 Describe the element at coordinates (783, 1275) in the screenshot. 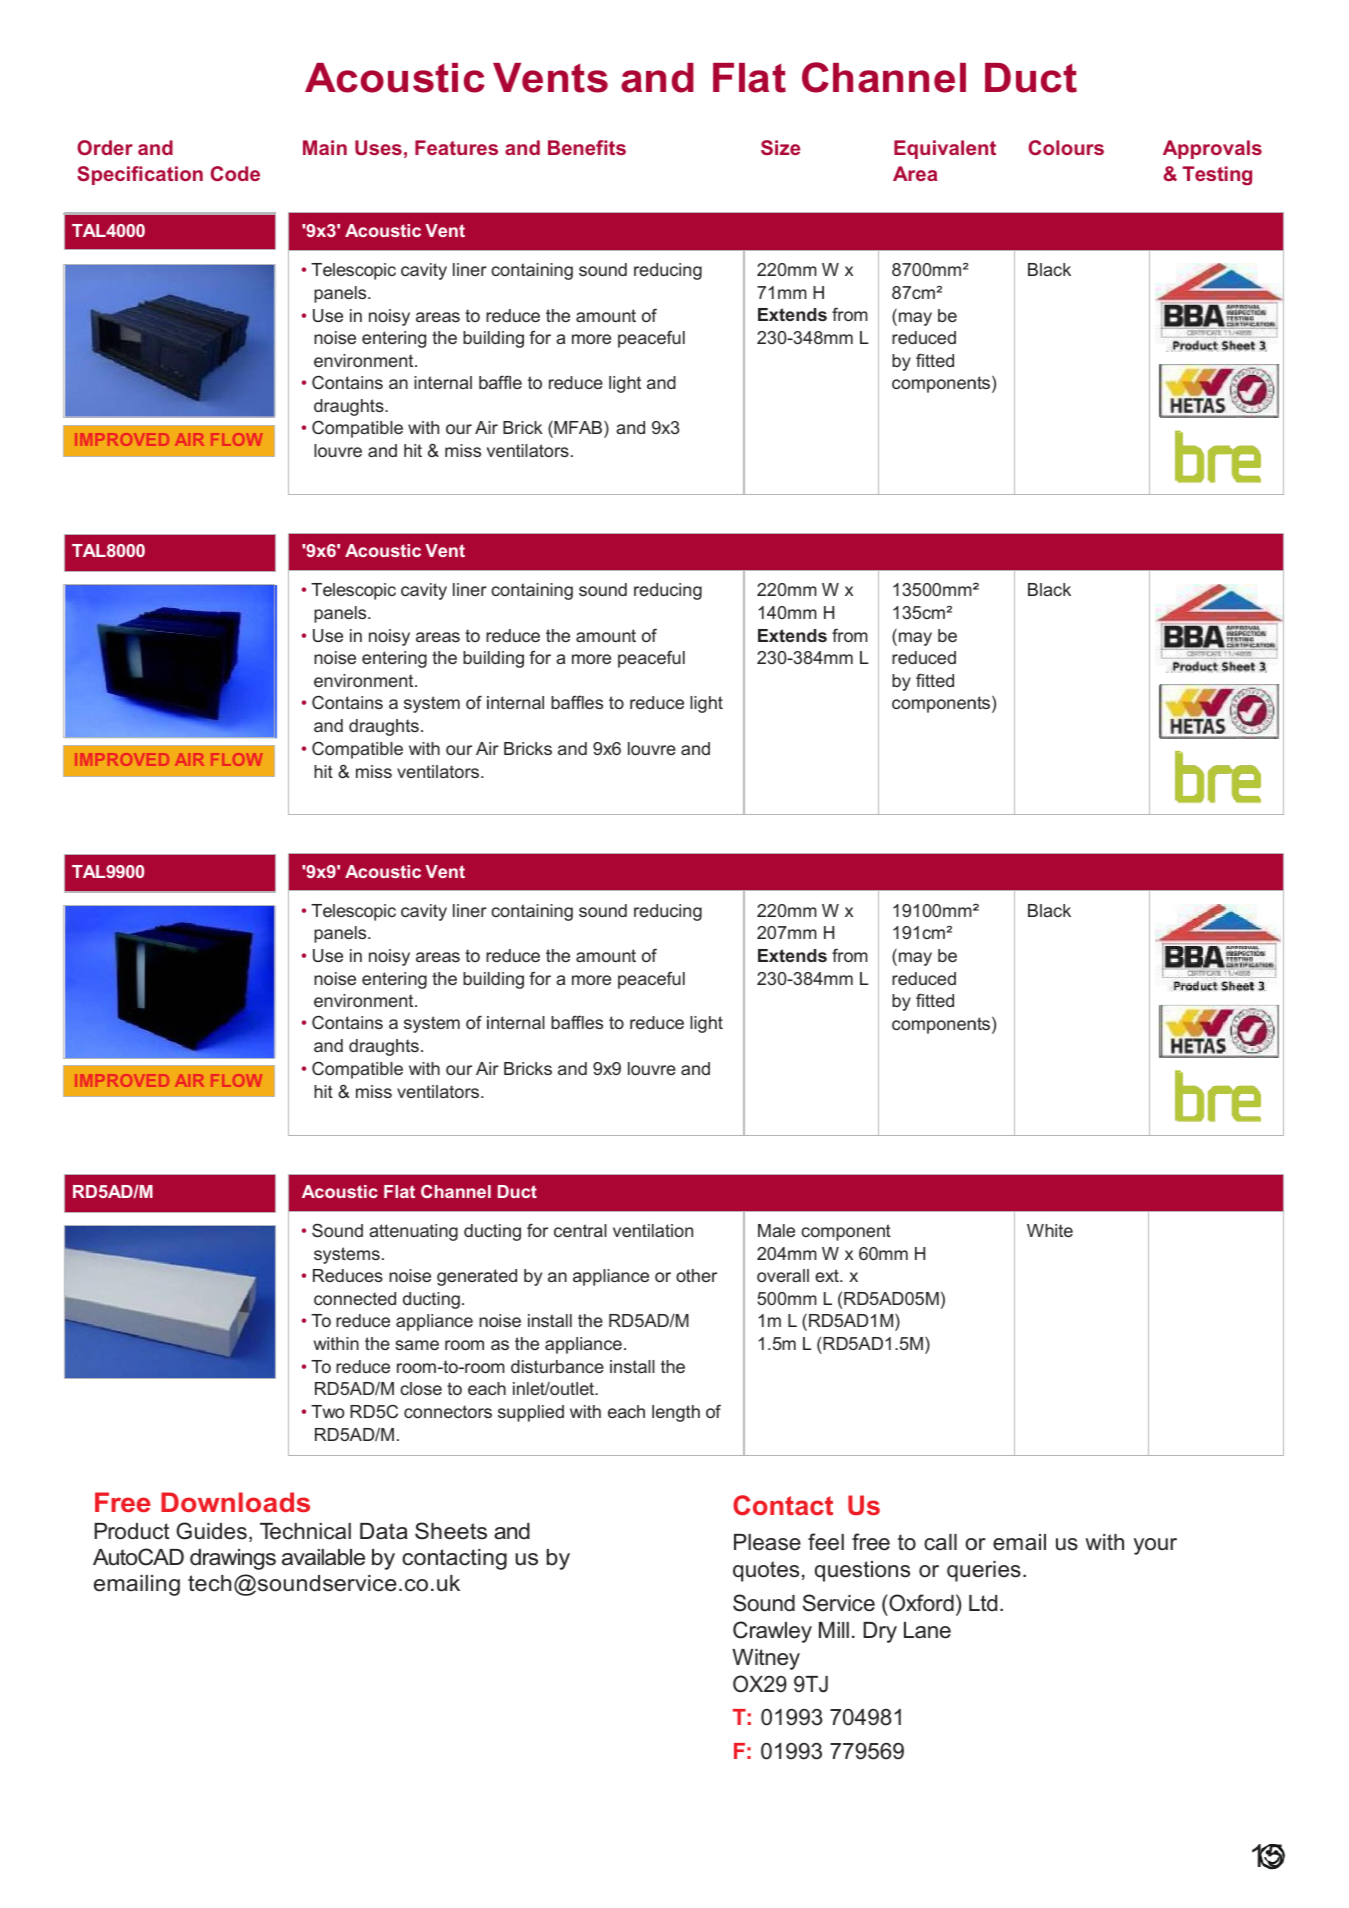

I see `overall` at that location.
